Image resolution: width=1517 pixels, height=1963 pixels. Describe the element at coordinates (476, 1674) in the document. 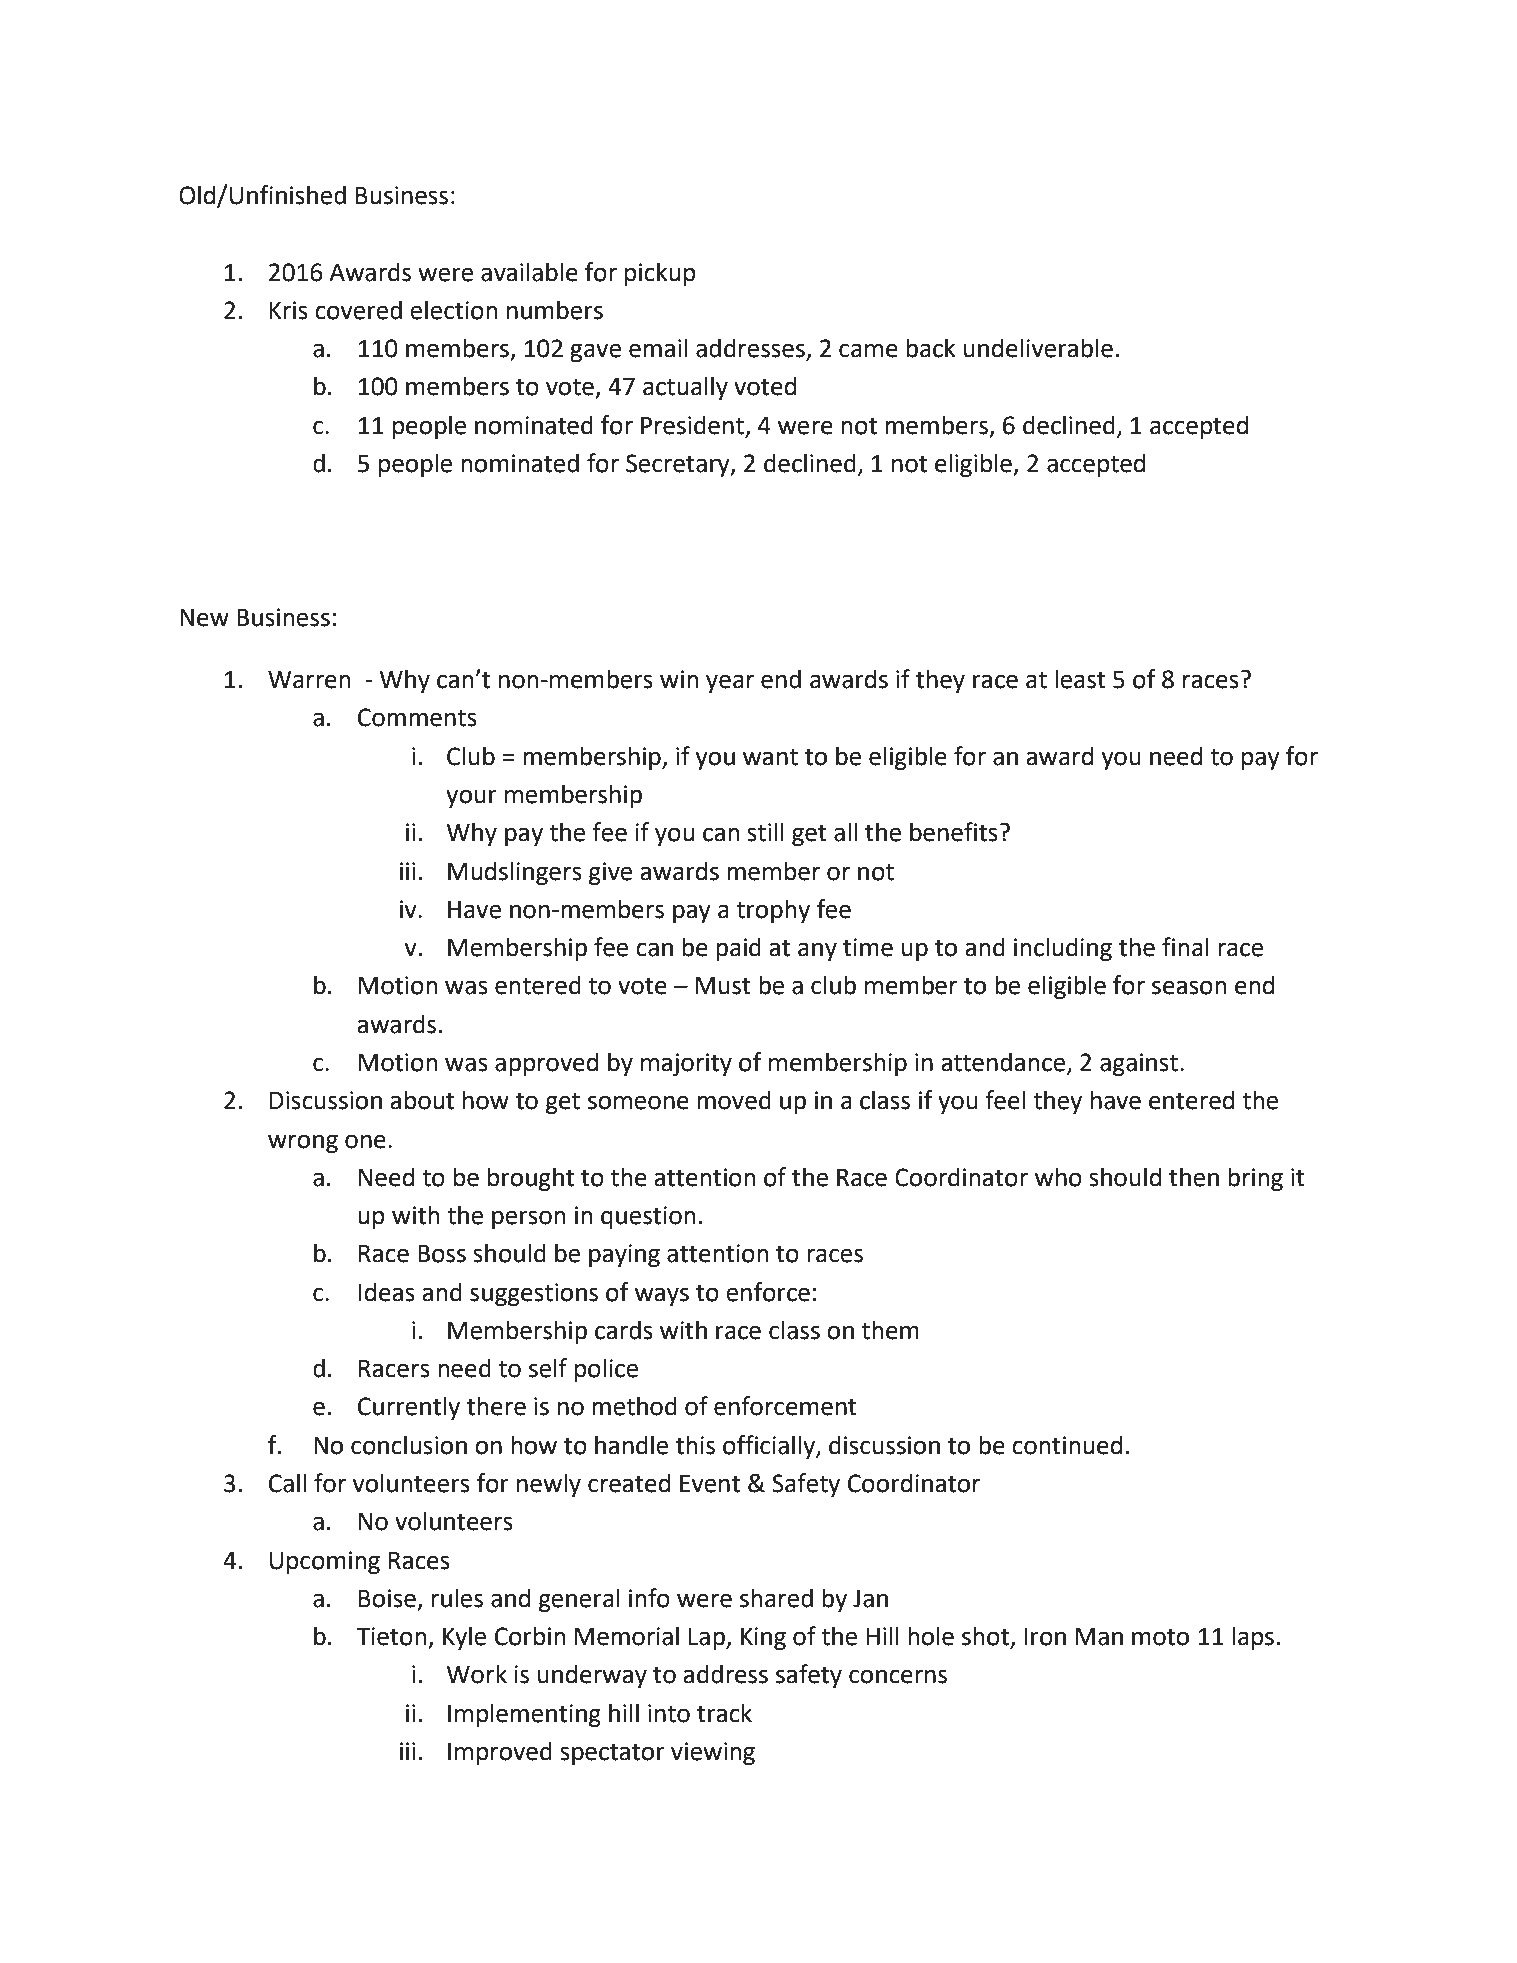

I see `Work` at that location.
